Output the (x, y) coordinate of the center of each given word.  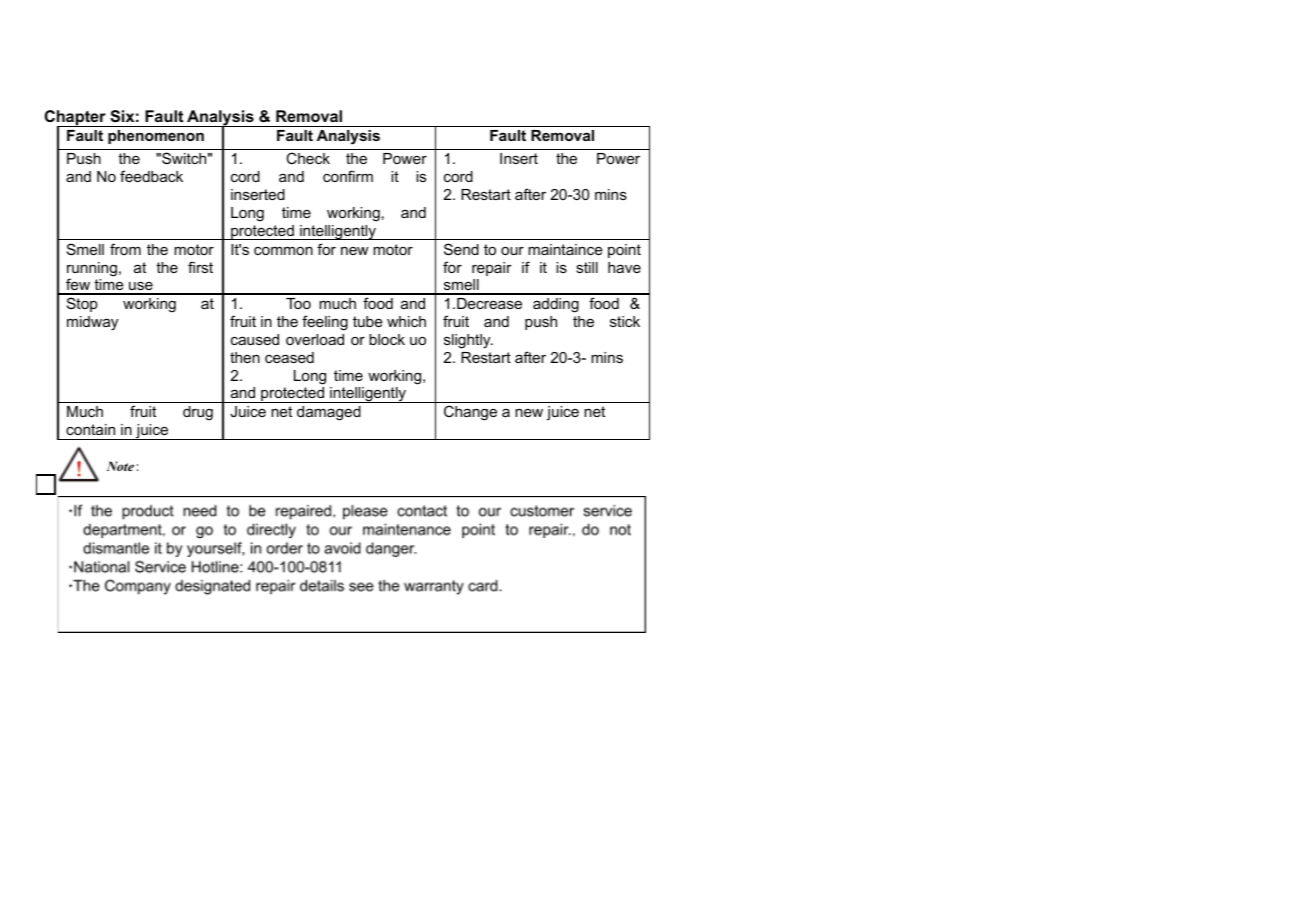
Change (470, 413)
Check (308, 158)
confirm (348, 176)
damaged (329, 413)
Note (120, 466)
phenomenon (156, 137)
